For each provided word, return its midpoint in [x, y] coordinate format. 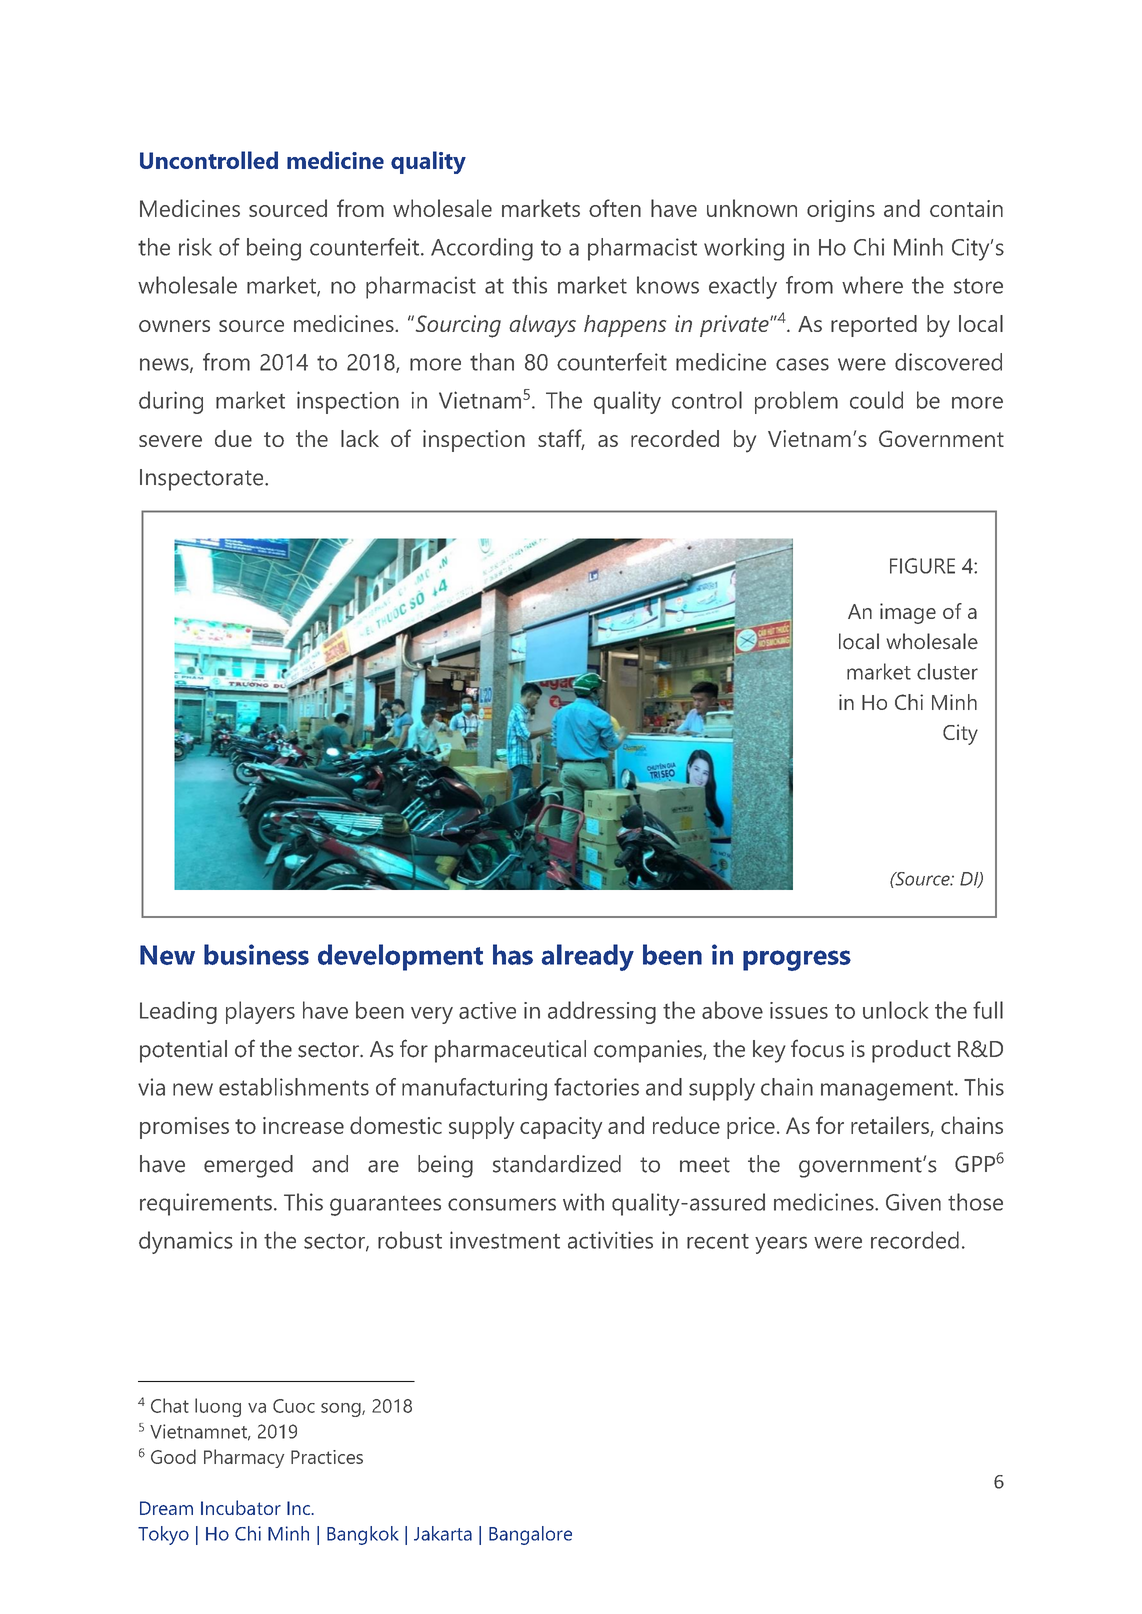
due [233, 438]
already [588, 957]
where [872, 285]
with [583, 1202]
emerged [248, 1166]
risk [195, 247]
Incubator [241, 1507]
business [256, 954]
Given [913, 1202]
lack [360, 438]
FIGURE [922, 566]
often [615, 208]
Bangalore [530, 1535]
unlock [895, 1010]
